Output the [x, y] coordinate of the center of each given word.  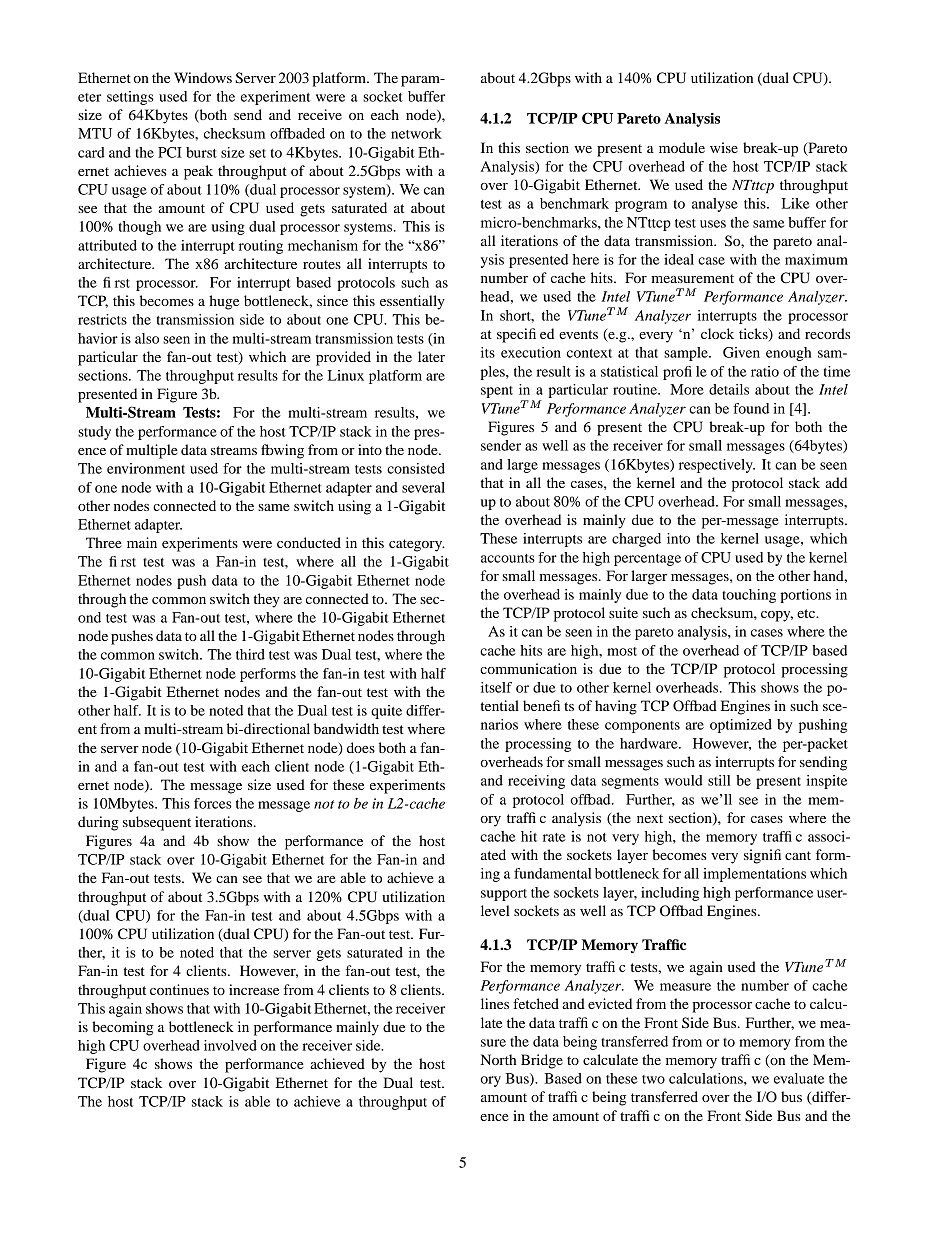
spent [497, 392]
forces [213, 803]
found [751, 408]
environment [146, 468]
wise [724, 147]
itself [496, 687]
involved [230, 1045]
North [498, 1059]
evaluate [799, 1078]
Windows [203, 77]
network [416, 133]
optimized [741, 726]
